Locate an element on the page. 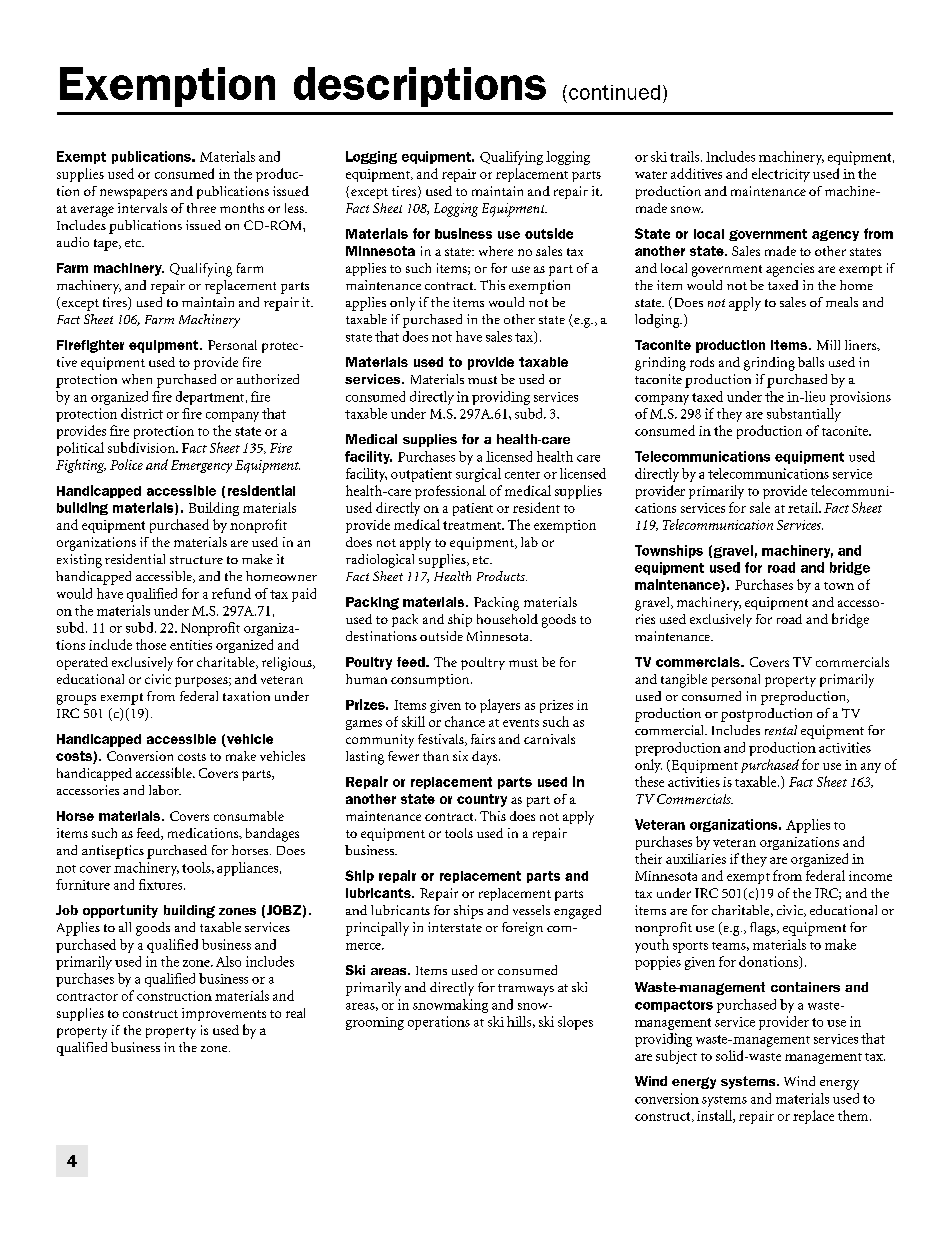 The height and width of the image is (1233, 952). improvements is located at coordinates (224, 1014).
